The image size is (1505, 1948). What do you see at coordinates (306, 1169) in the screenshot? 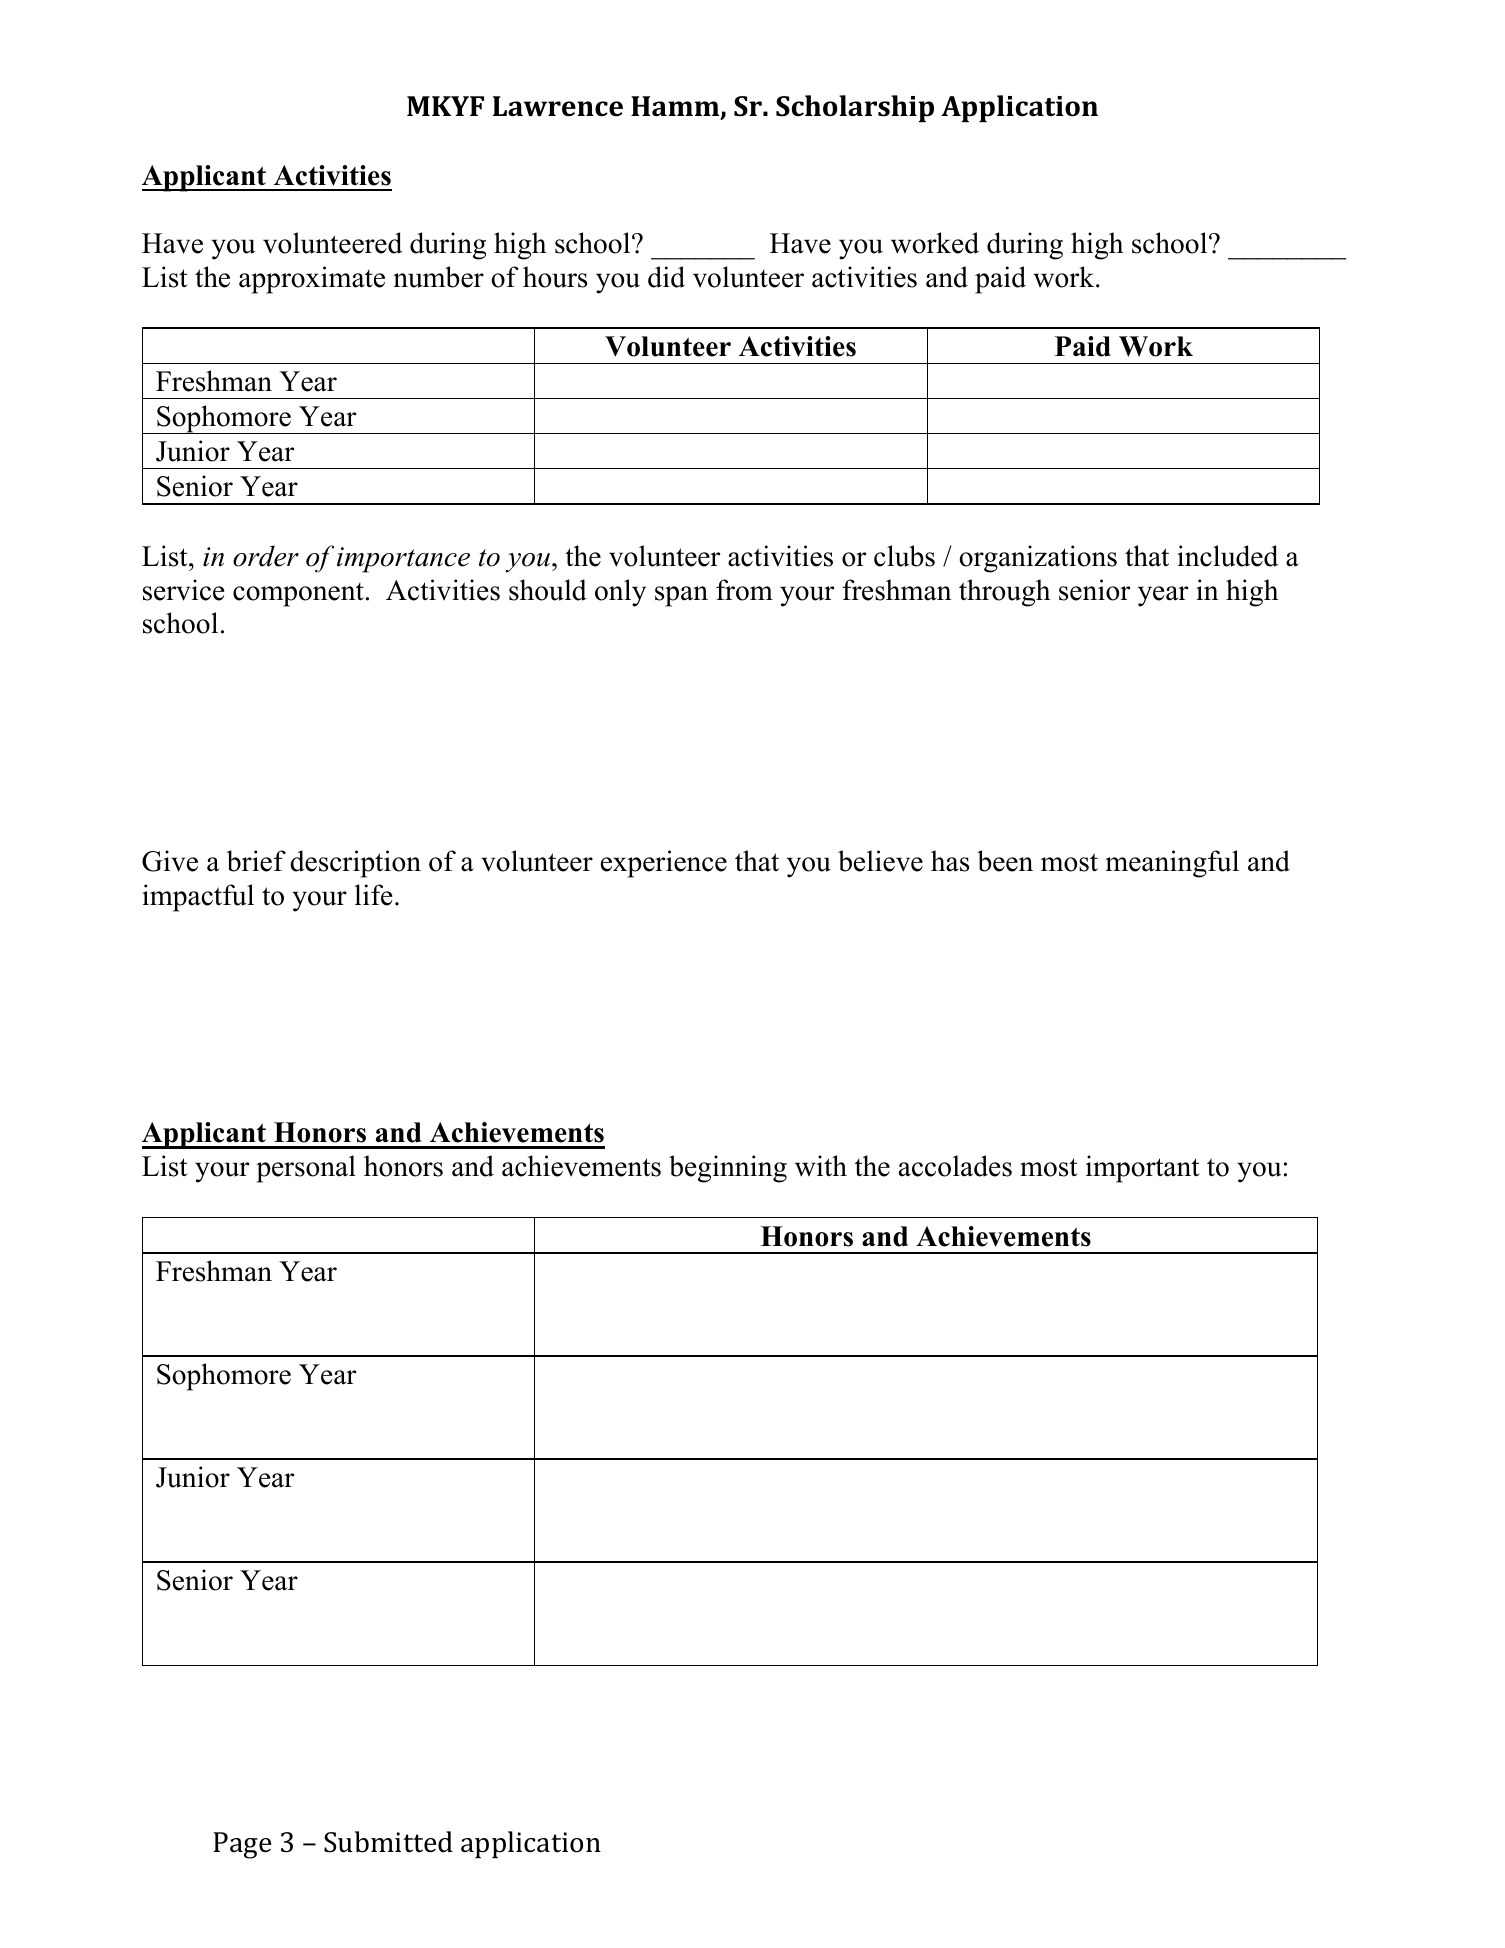
I see `personal` at bounding box center [306, 1169].
